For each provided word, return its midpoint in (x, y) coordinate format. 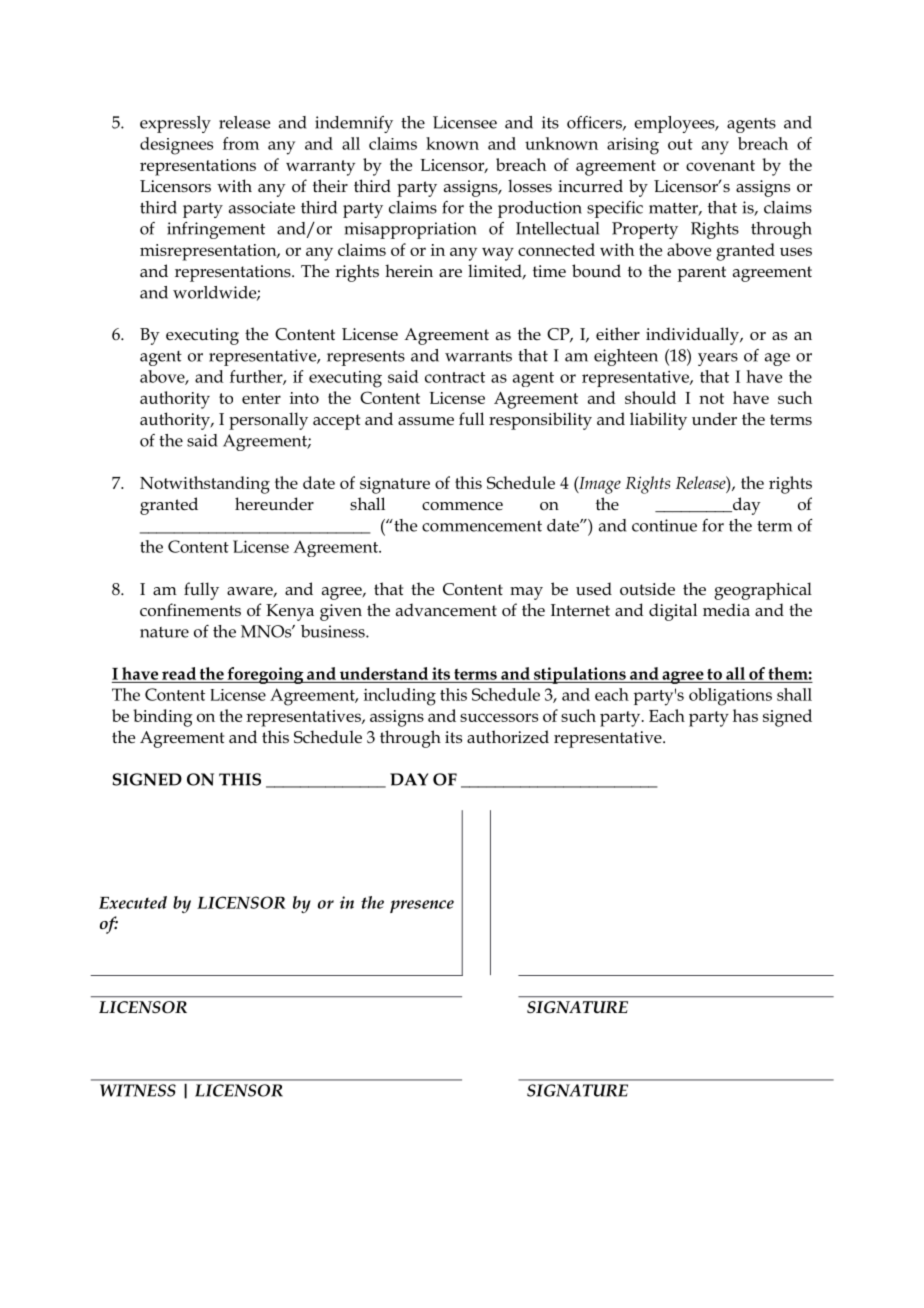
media (726, 610)
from (241, 143)
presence (422, 906)
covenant (720, 165)
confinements (190, 610)
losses (530, 186)
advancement (446, 610)
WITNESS (138, 1090)
